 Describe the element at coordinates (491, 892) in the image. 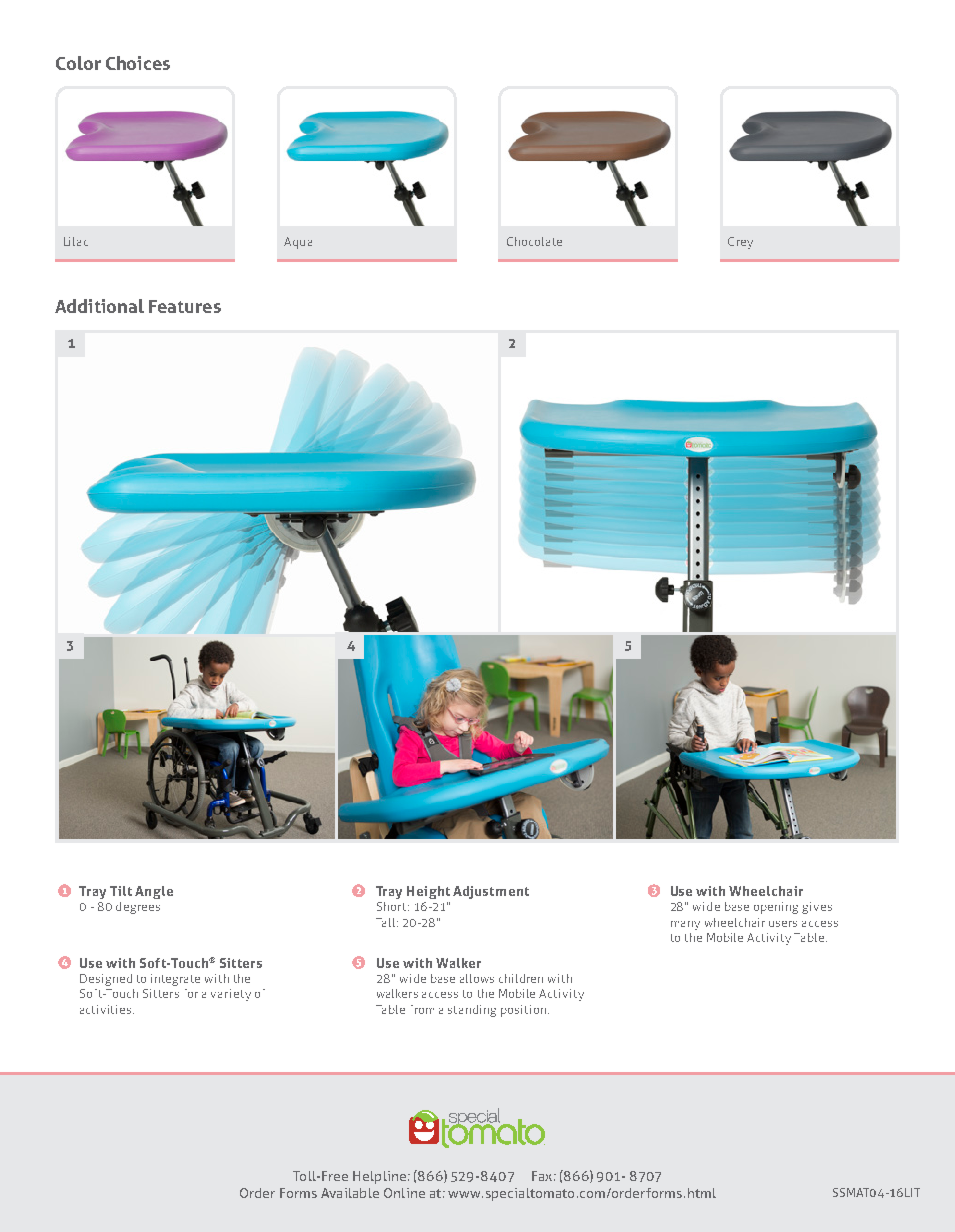

I see `Adjustment` at that location.
